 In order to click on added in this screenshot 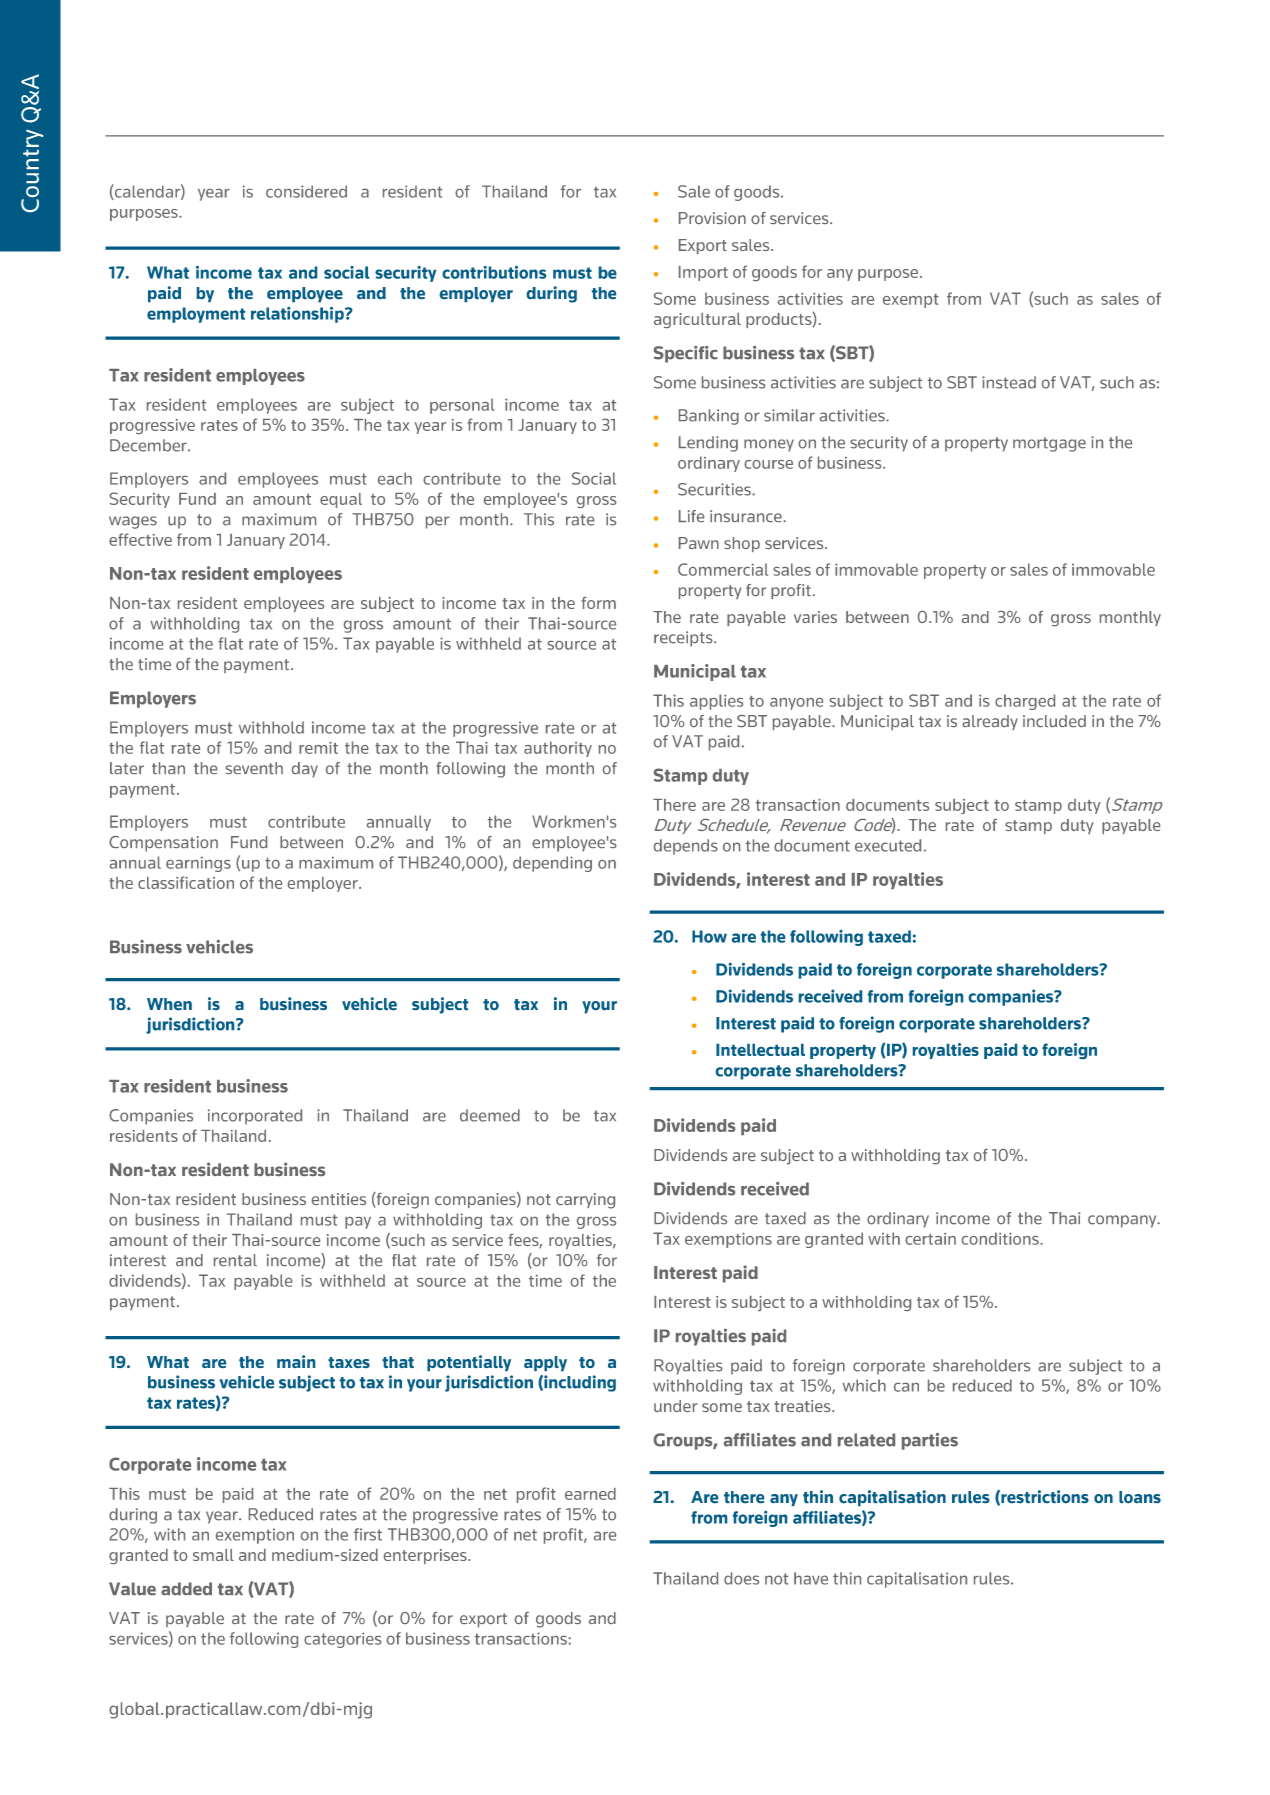, I will do `click(186, 1588)`.
